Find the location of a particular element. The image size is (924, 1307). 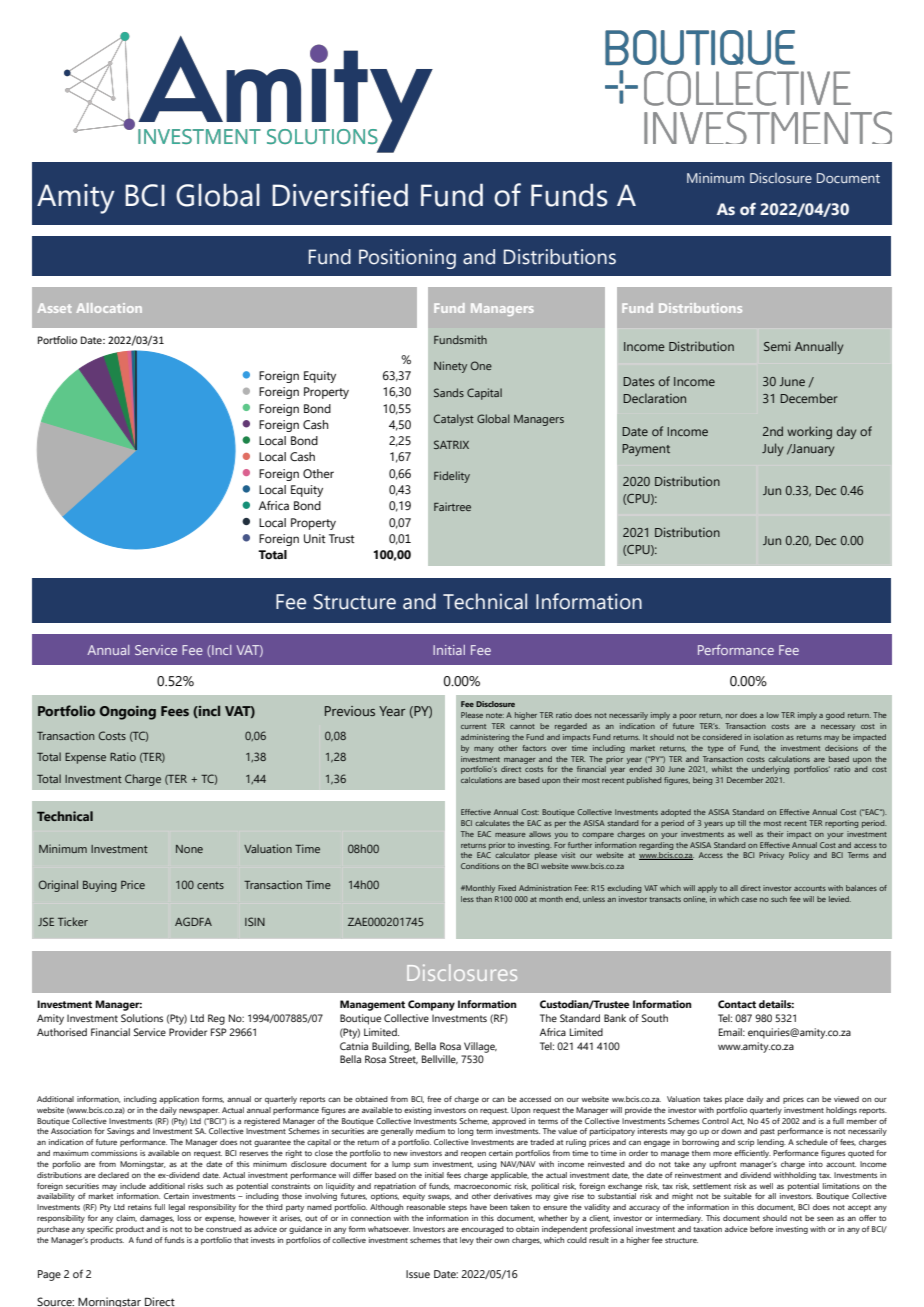

Allocation is located at coordinates (109, 308).
